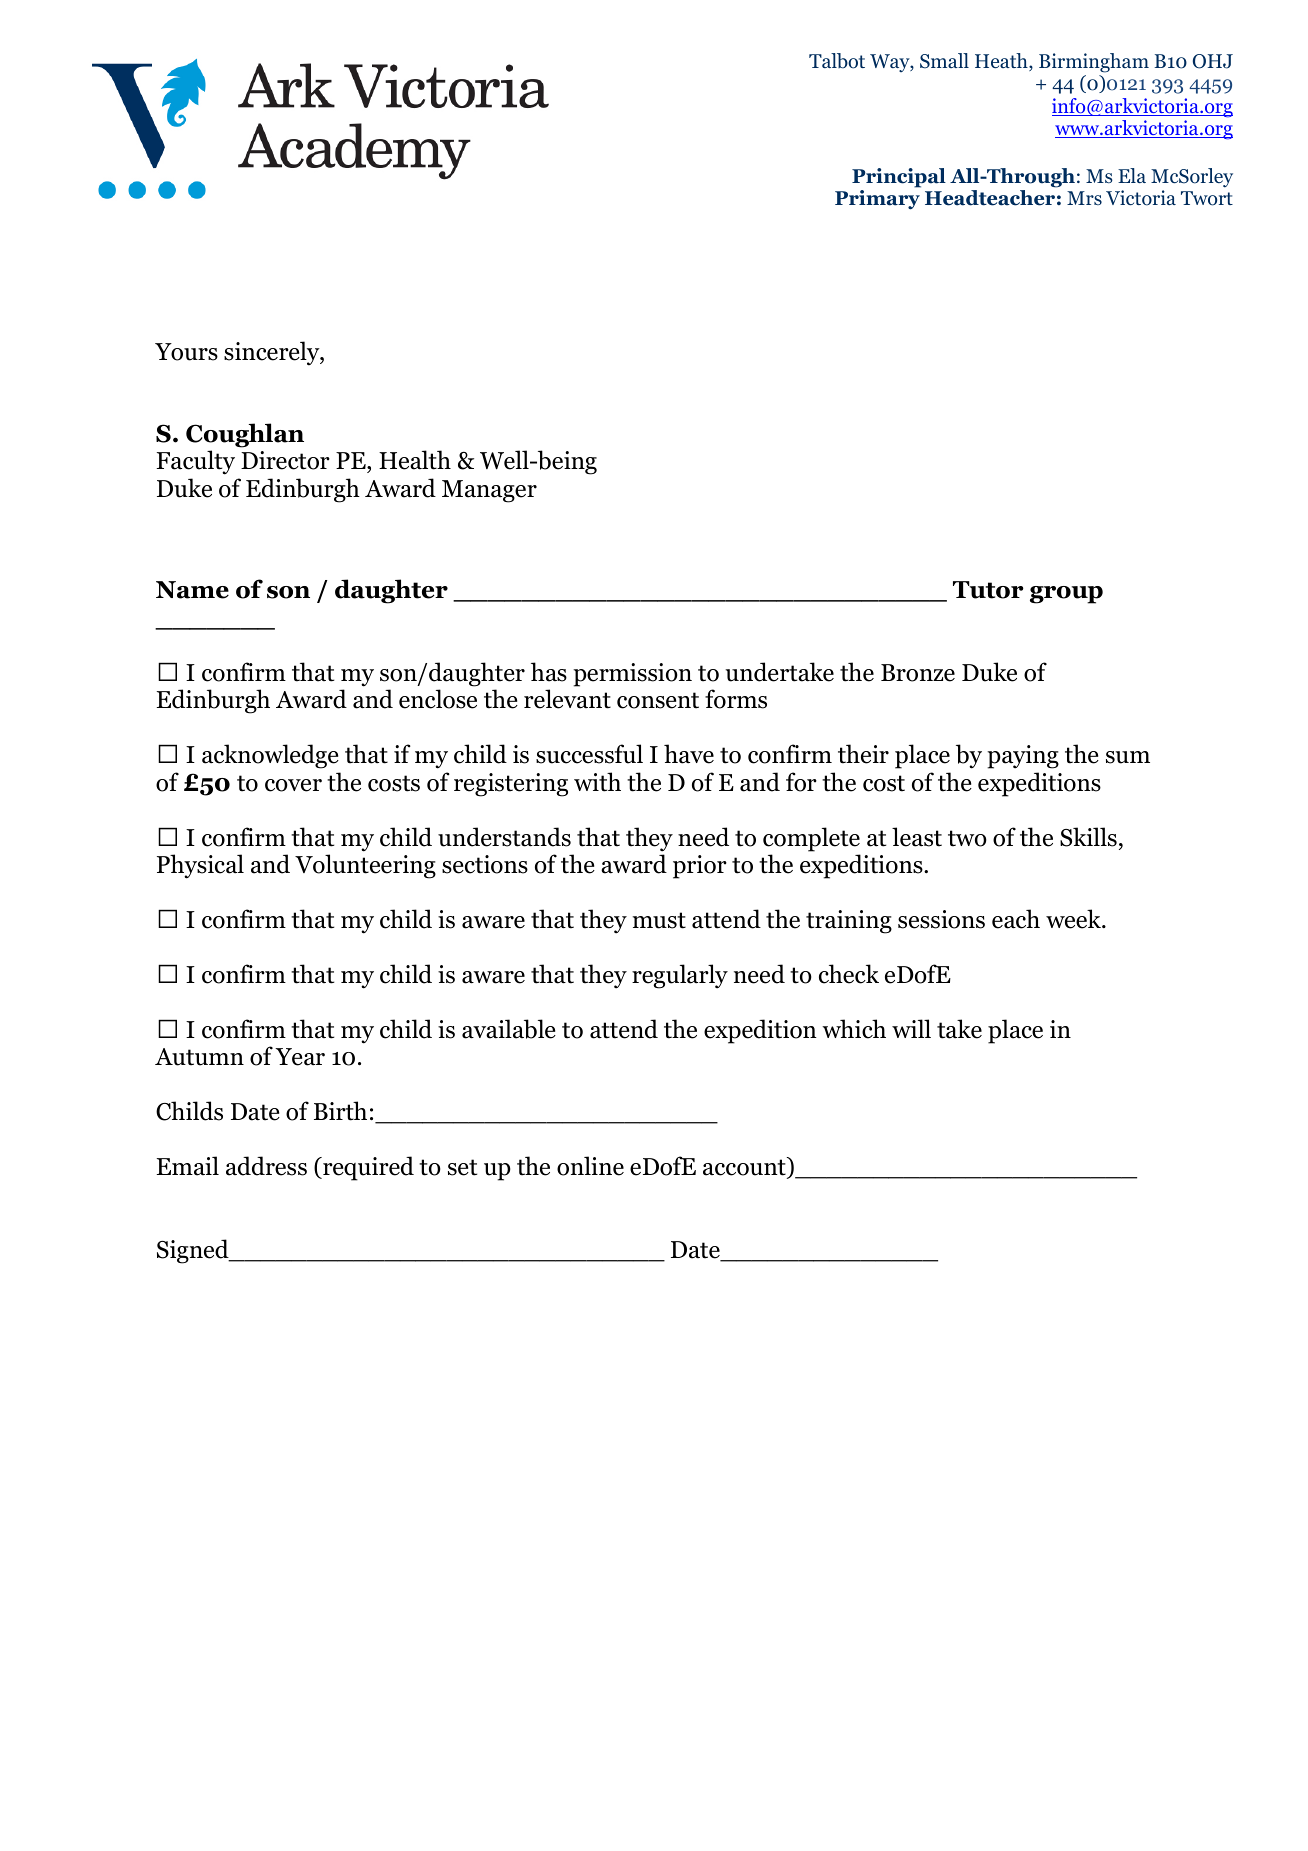 Image resolution: width=1308 pixels, height=1851 pixels. I want to click on Heath, so click(1002, 62).
